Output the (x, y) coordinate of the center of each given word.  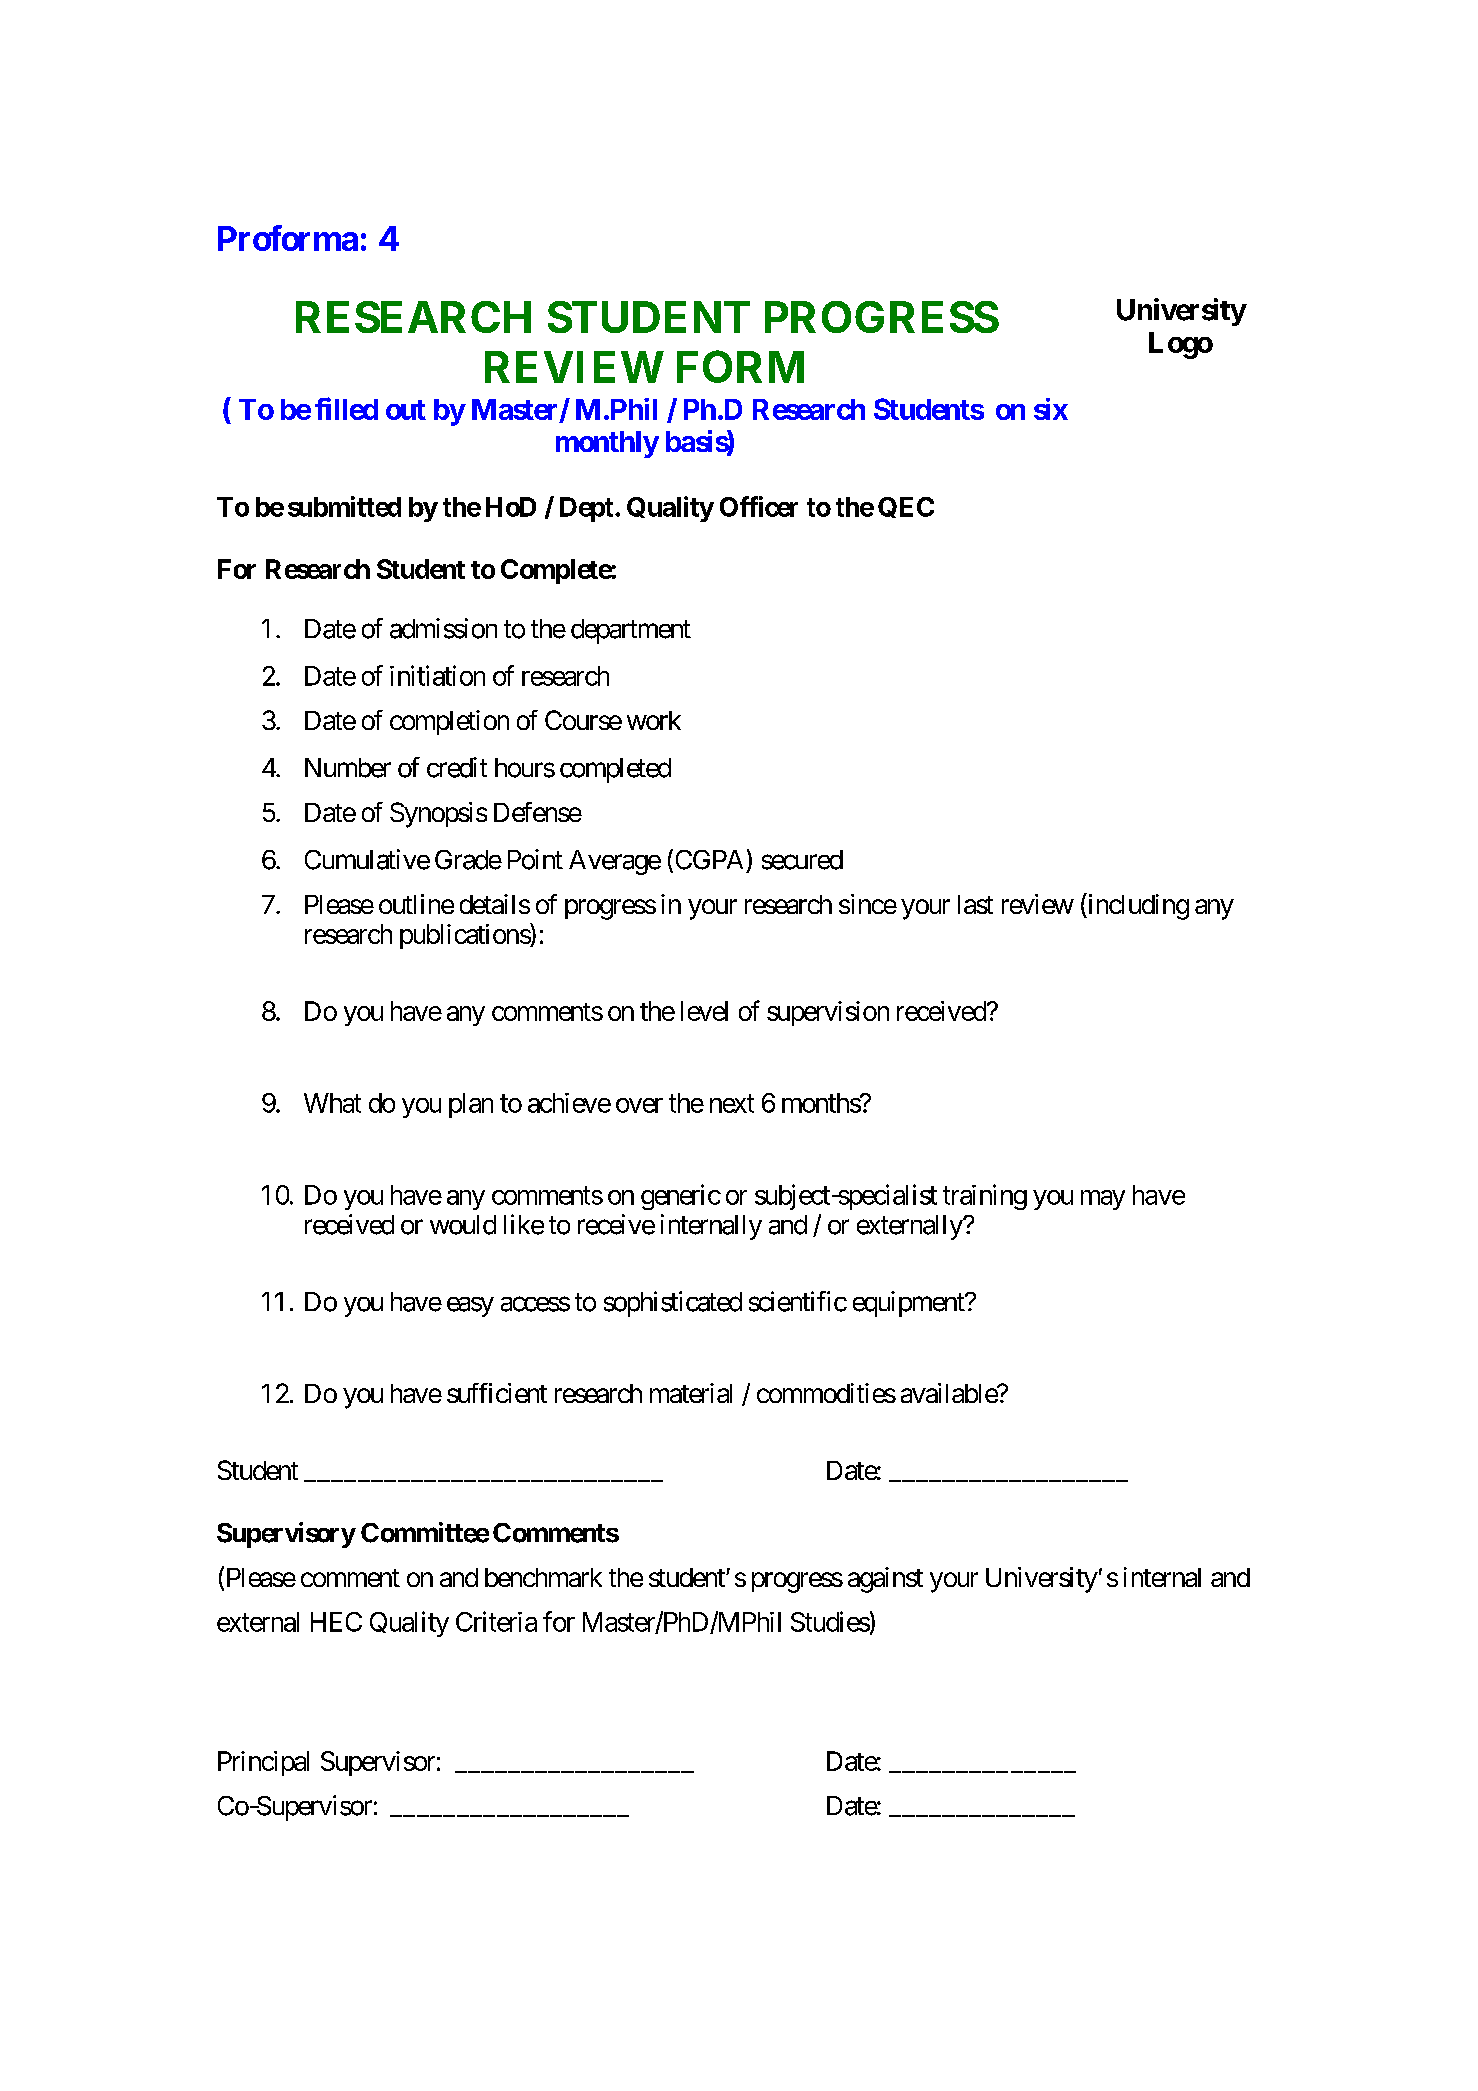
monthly (607, 444)
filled (346, 408)
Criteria (496, 1621)
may (1103, 1200)
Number (348, 768)
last (975, 904)
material (691, 1393)
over (639, 1105)
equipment (909, 1304)
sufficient (497, 1393)
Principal (263, 1763)
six (1051, 409)
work (654, 720)
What (332, 1103)
